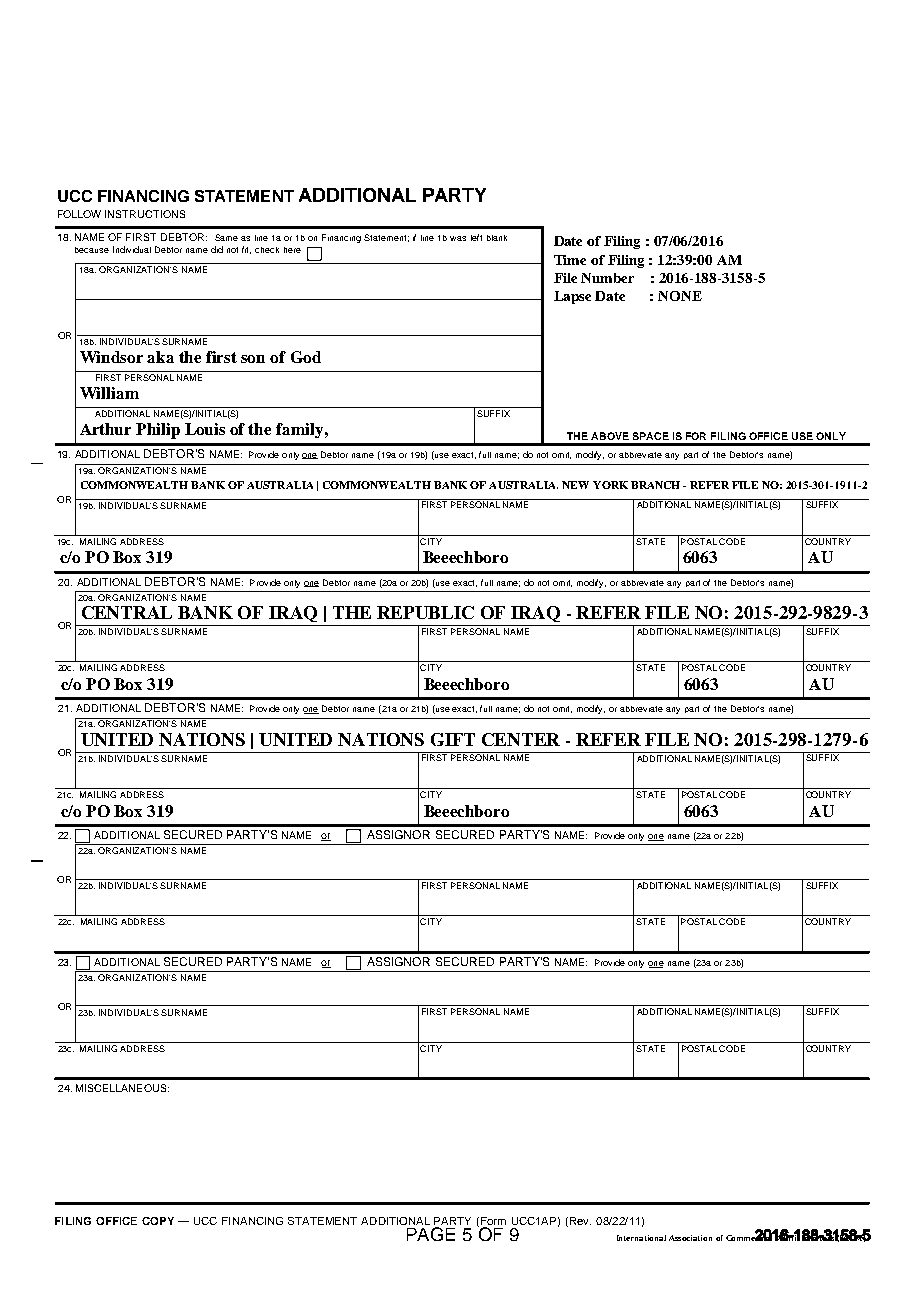 The height and width of the image is (1308, 924). What do you see at coordinates (610, 485) in the image?
I see `YORK` at bounding box center [610, 485].
